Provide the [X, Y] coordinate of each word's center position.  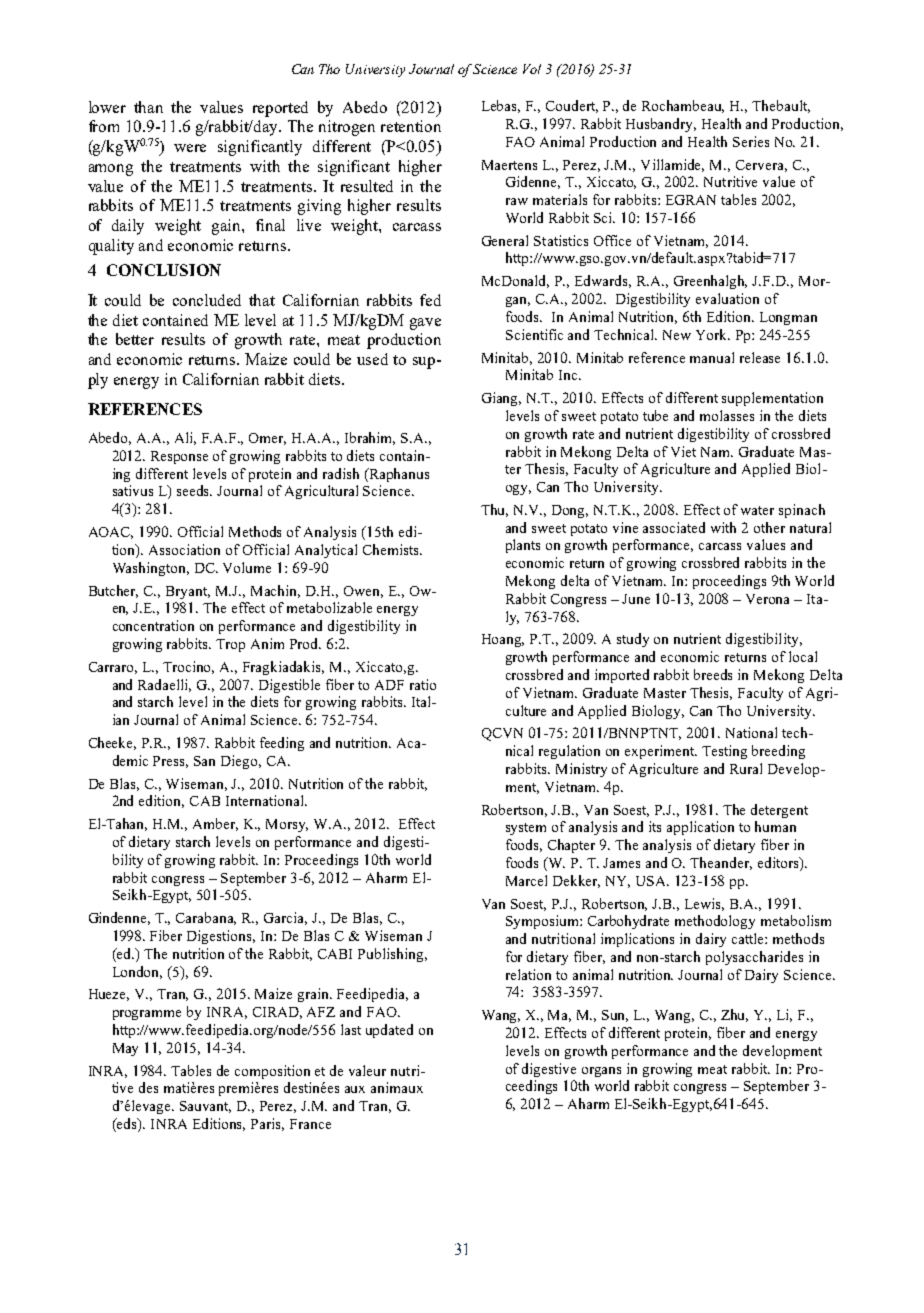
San [204, 761]
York [713, 334]
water [757, 510]
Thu [494, 510]
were [190, 148]
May [125, 1049]
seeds [194, 490]
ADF [389, 685]
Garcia [285, 918]
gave [425, 324]
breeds [713, 674]
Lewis [704, 904]
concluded [207, 300]
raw [517, 201]
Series [751, 141]
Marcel [526, 880]
